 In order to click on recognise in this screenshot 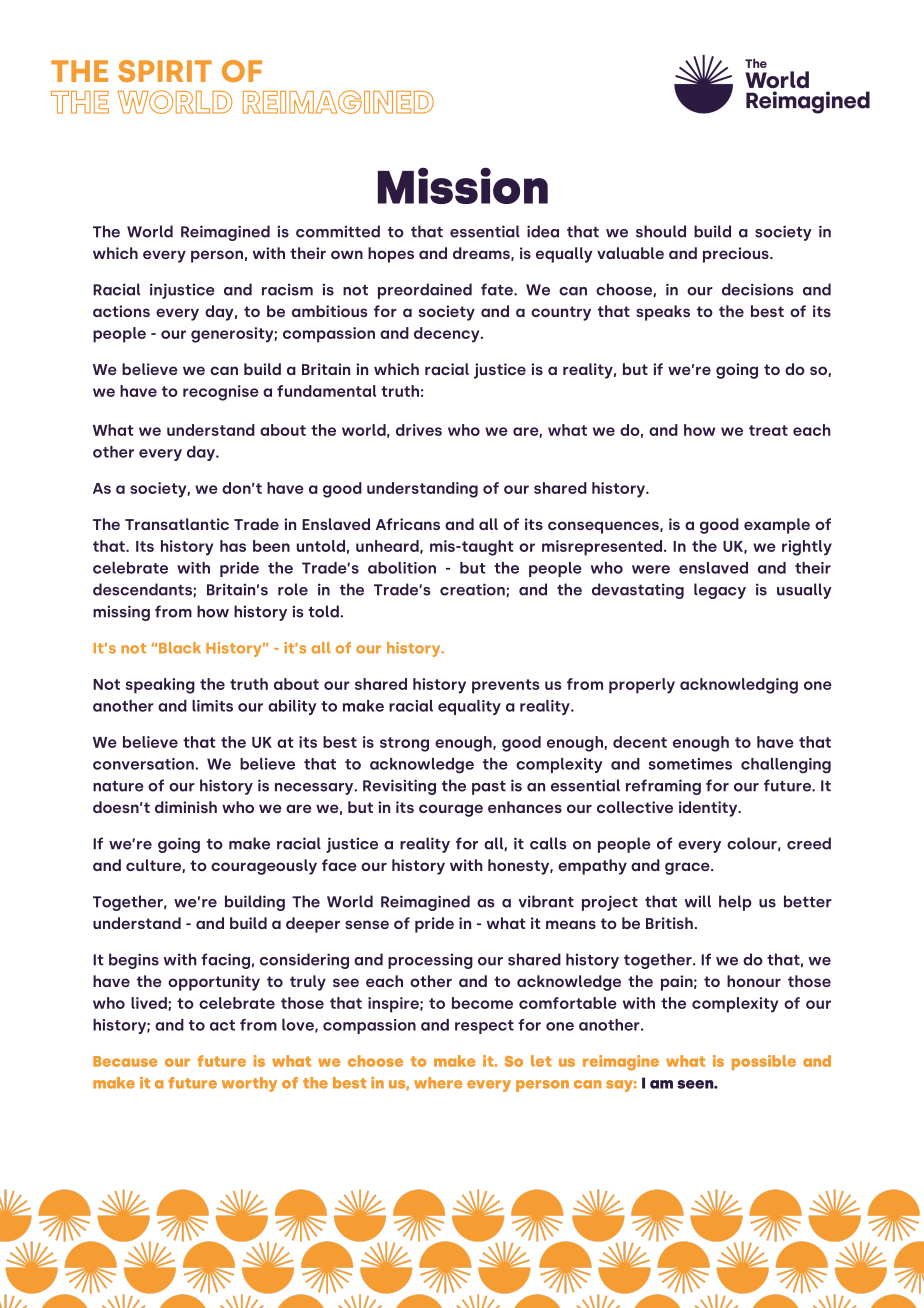, I will do `click(221, 393)`.
